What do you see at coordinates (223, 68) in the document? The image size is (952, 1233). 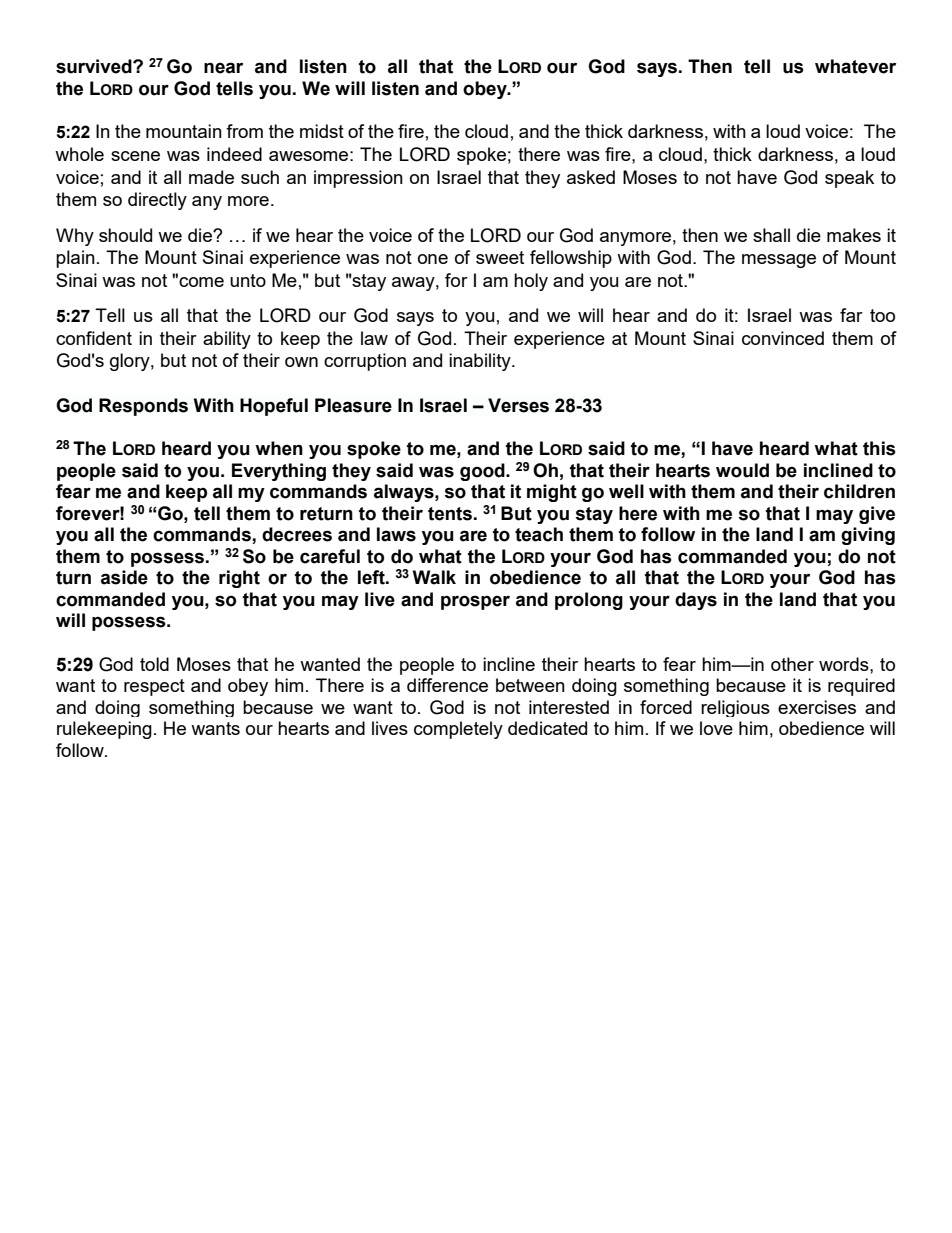 I see `near` at bounding box center [223, 68].
